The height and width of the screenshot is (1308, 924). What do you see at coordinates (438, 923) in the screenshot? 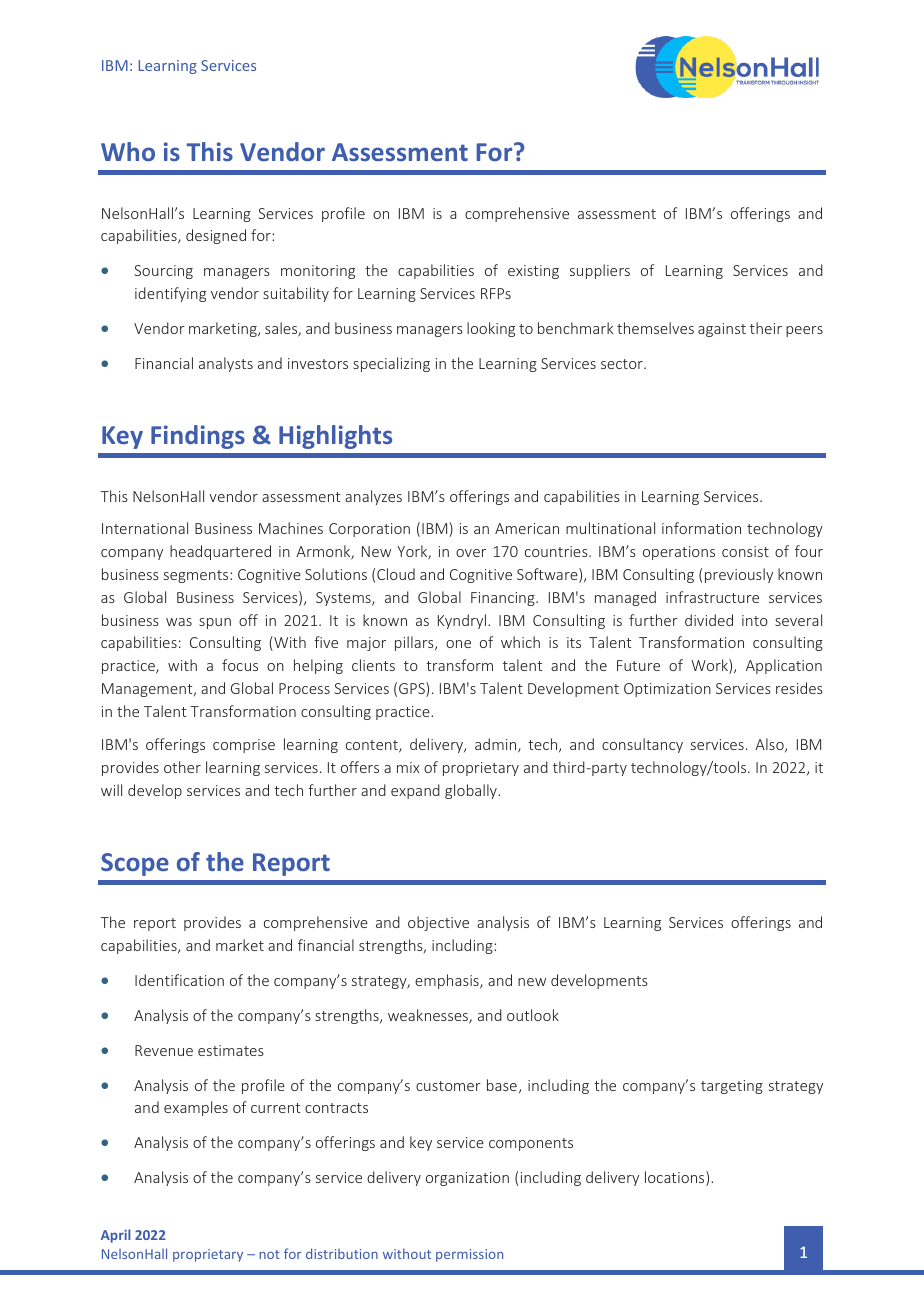
I see `objective` at bounding box center [438, 923].
